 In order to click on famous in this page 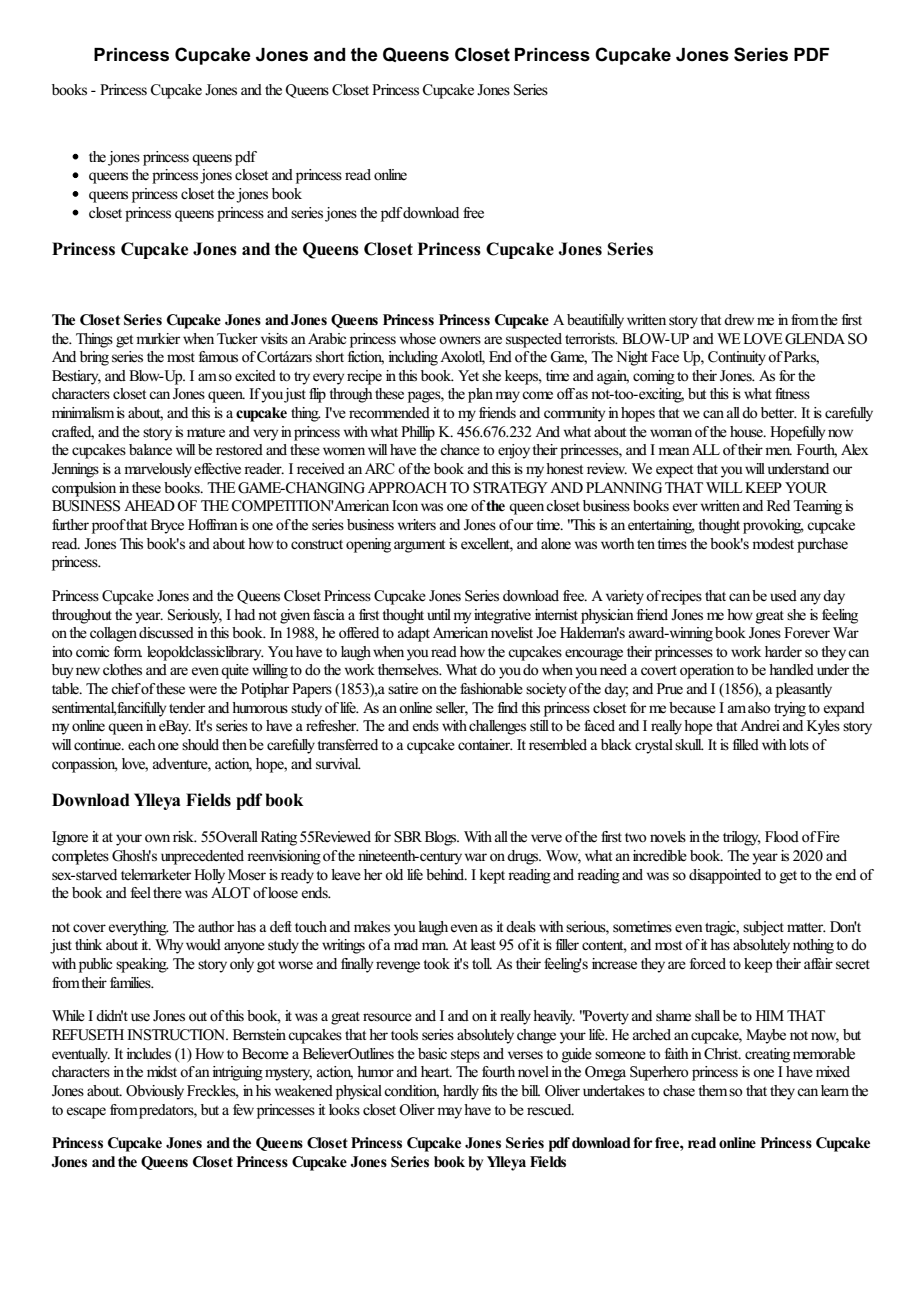, I will do `click(218, 357)`.
